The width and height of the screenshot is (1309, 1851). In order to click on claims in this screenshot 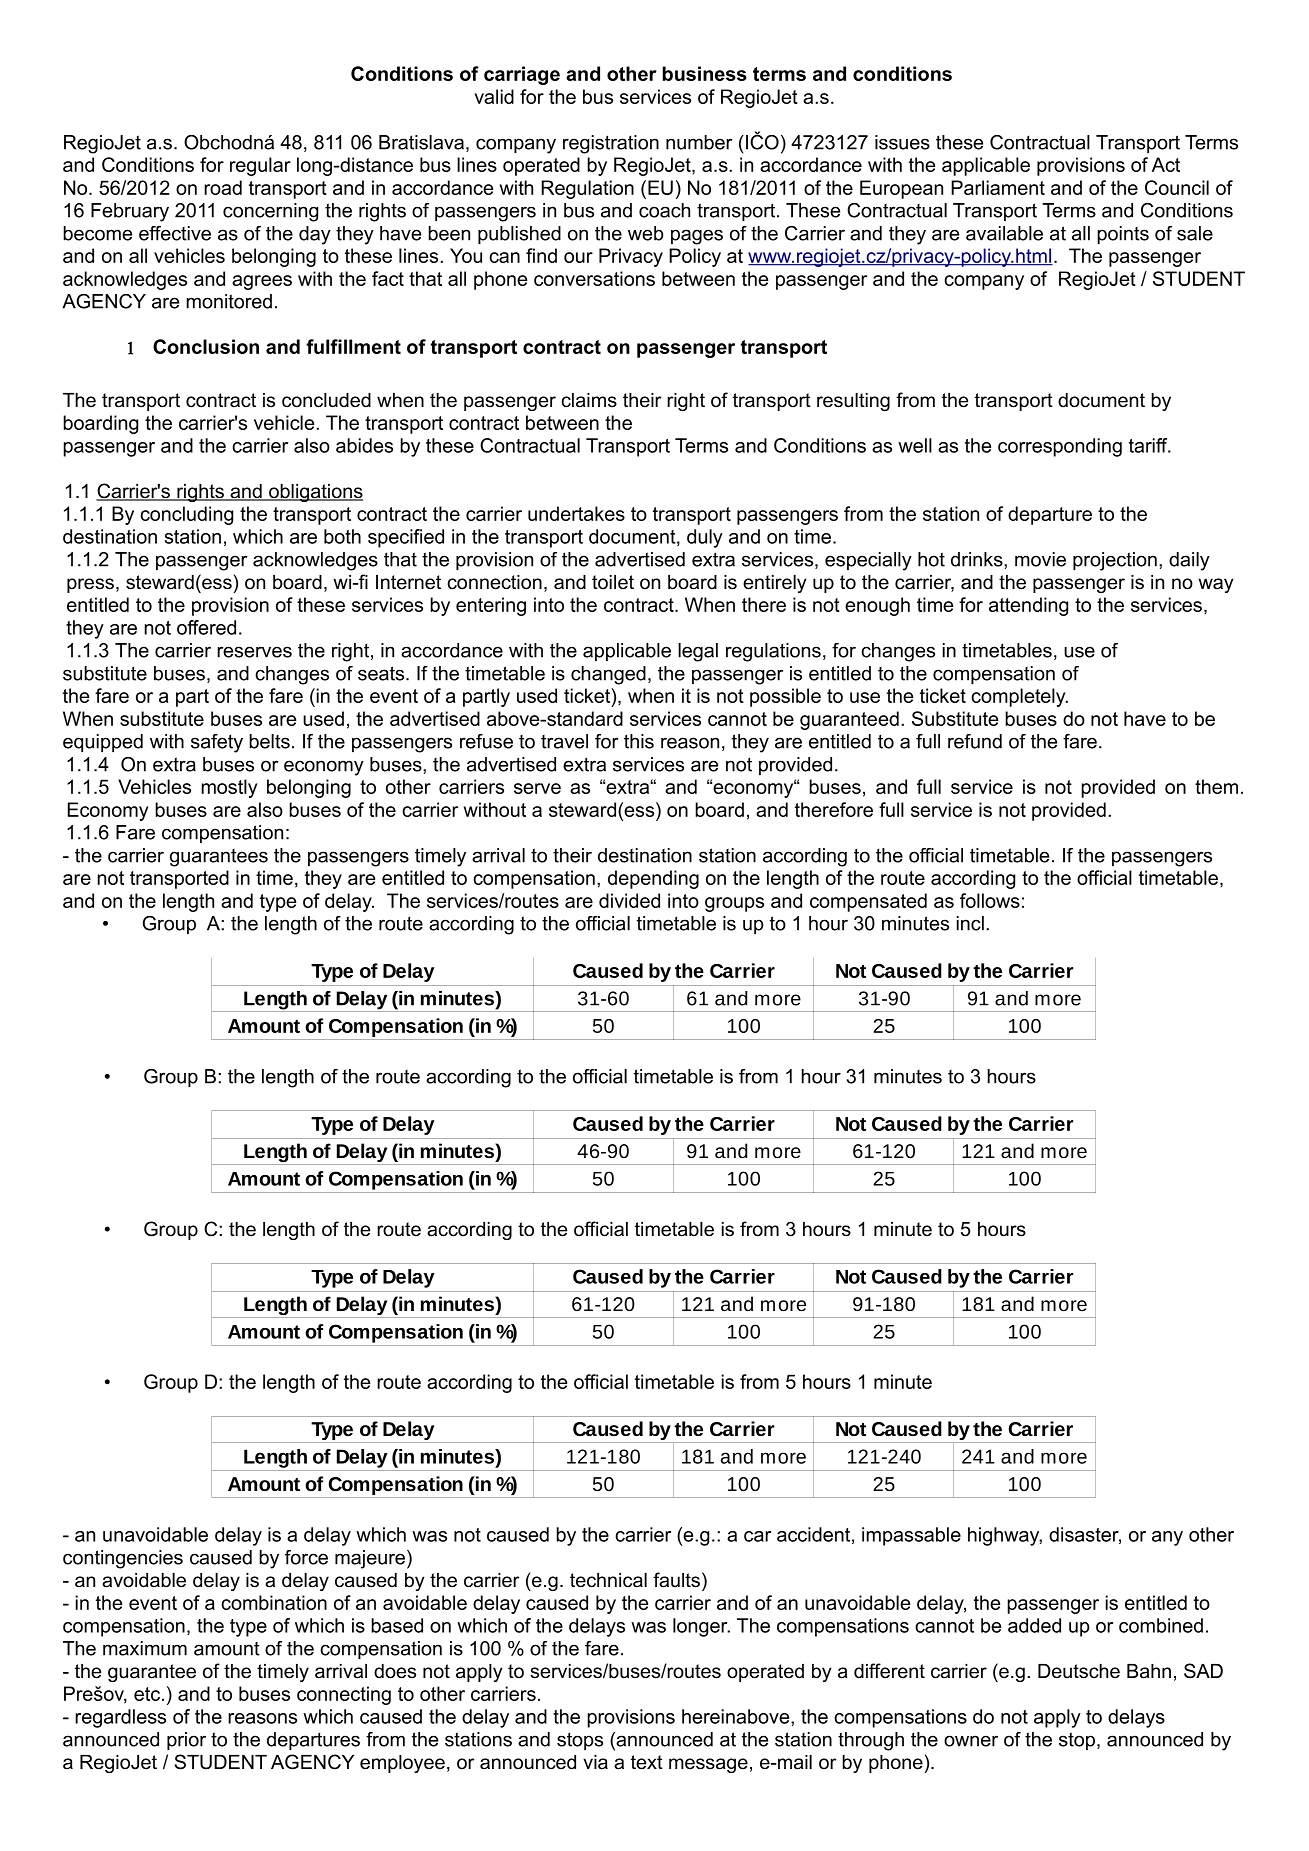, I will do `click(589, 400)`.
